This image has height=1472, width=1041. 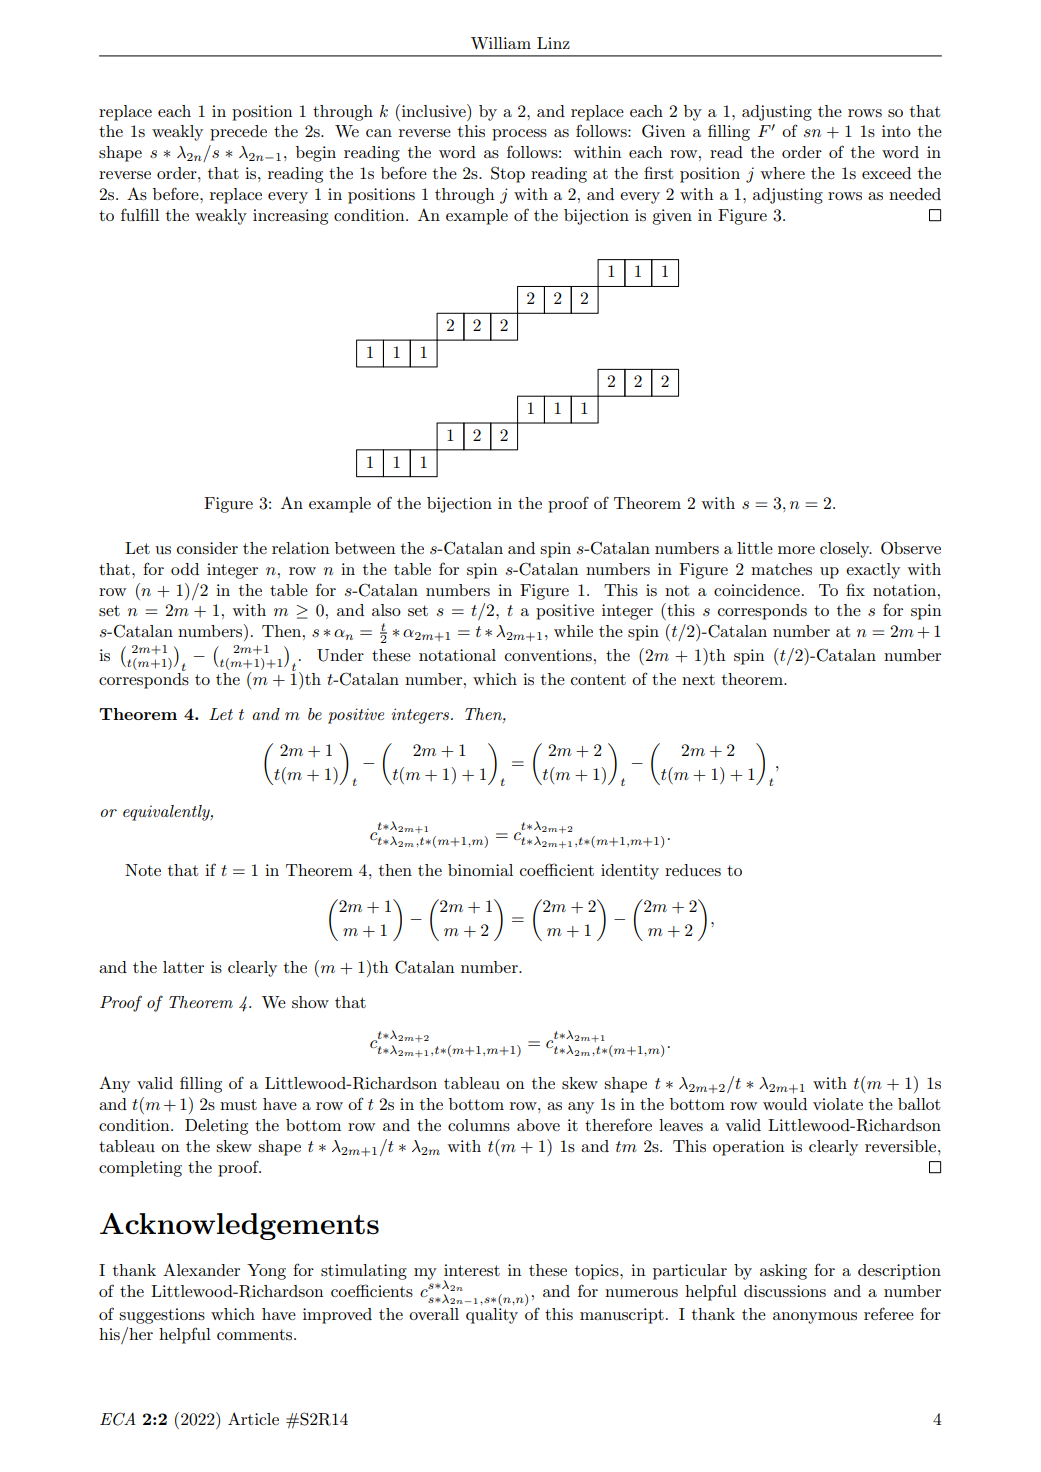 I want to click on Under, so click(x=340, y=655).
